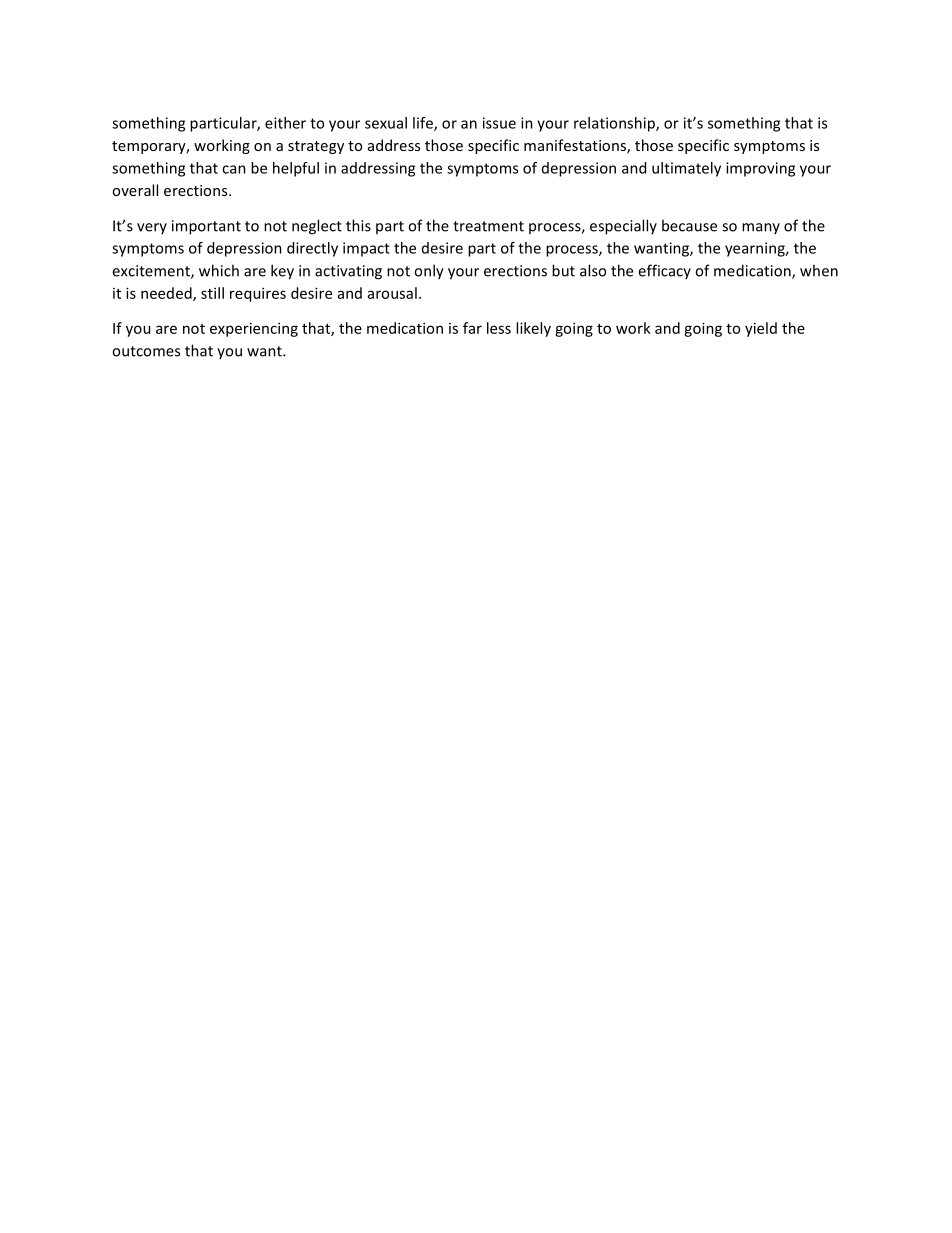  Describe the element at coordinates (212, 293) in the image. I see `still` at that location.
